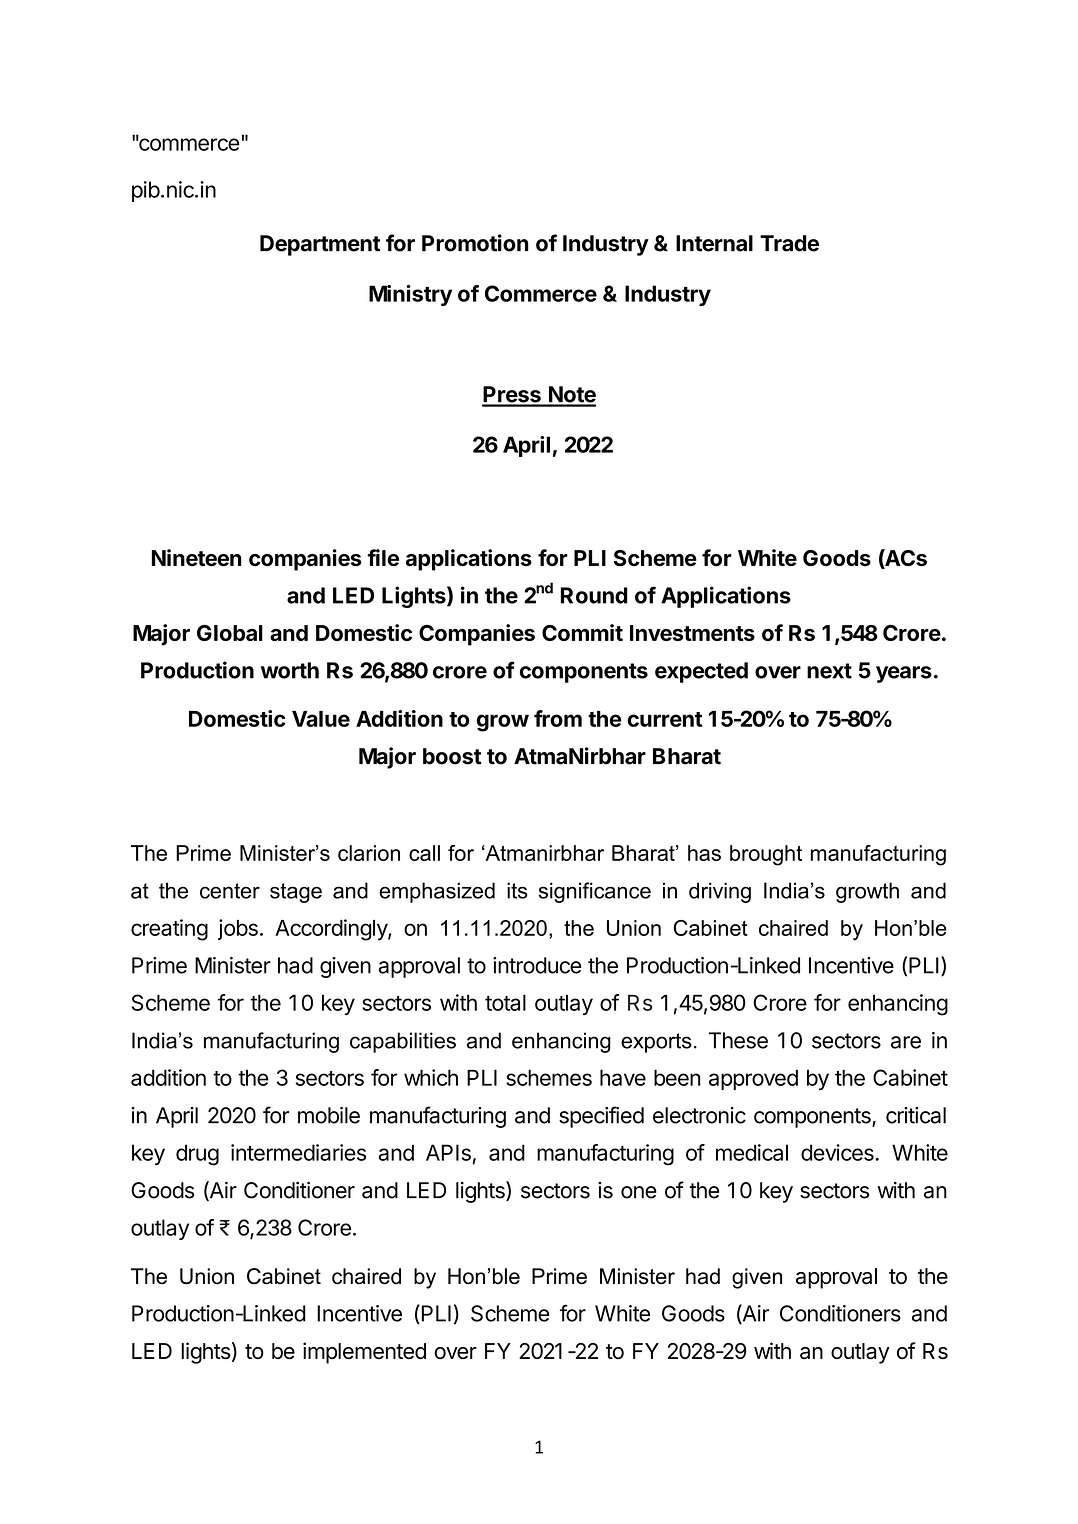 The image size is (1078, 1524). What do you see at coordinates (789, 243) in the image?
I see `Trade` at bounding box center [789, 243].
